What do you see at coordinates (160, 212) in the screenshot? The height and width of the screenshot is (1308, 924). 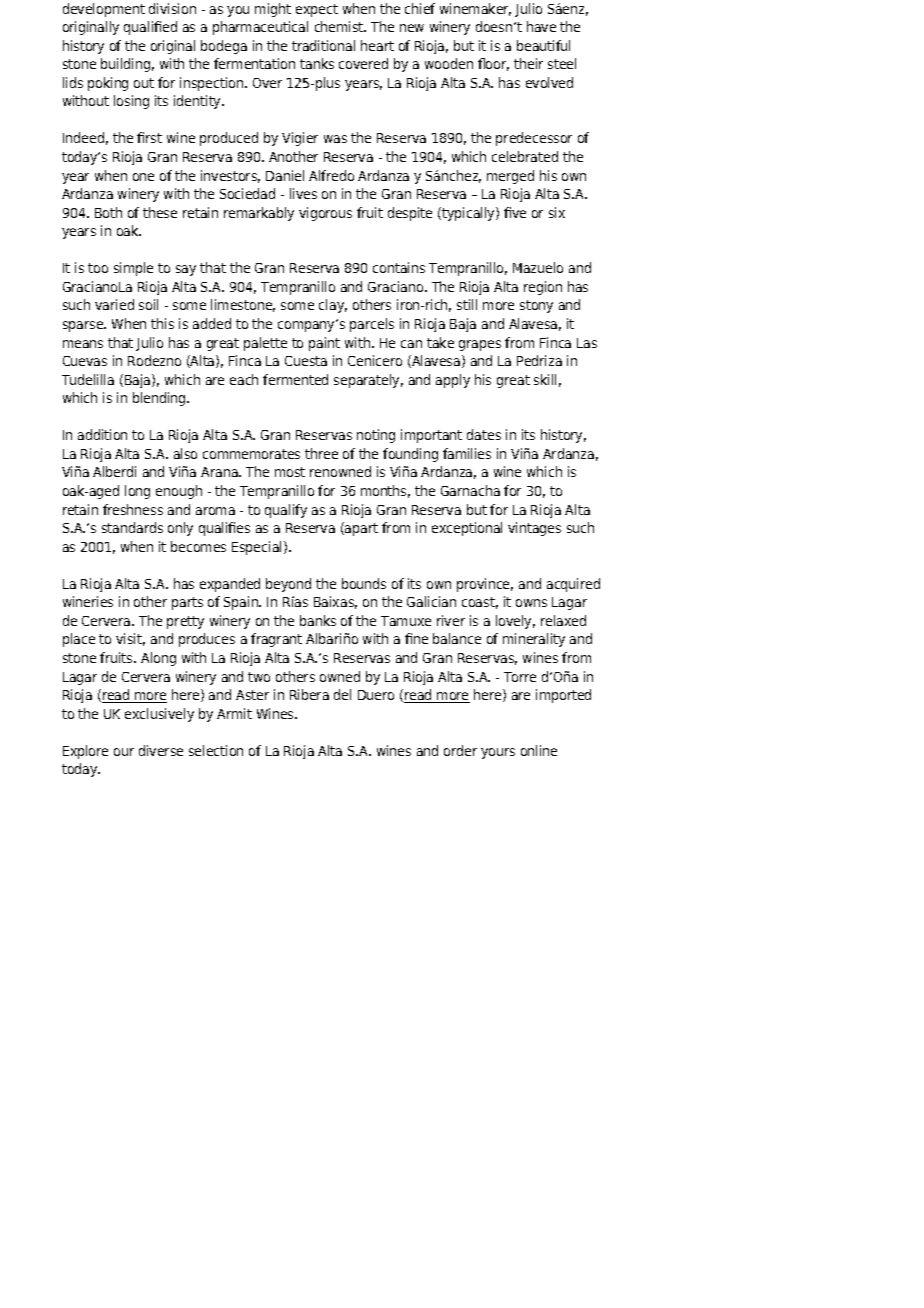 I see `these` at bounding box center [160, 212].
